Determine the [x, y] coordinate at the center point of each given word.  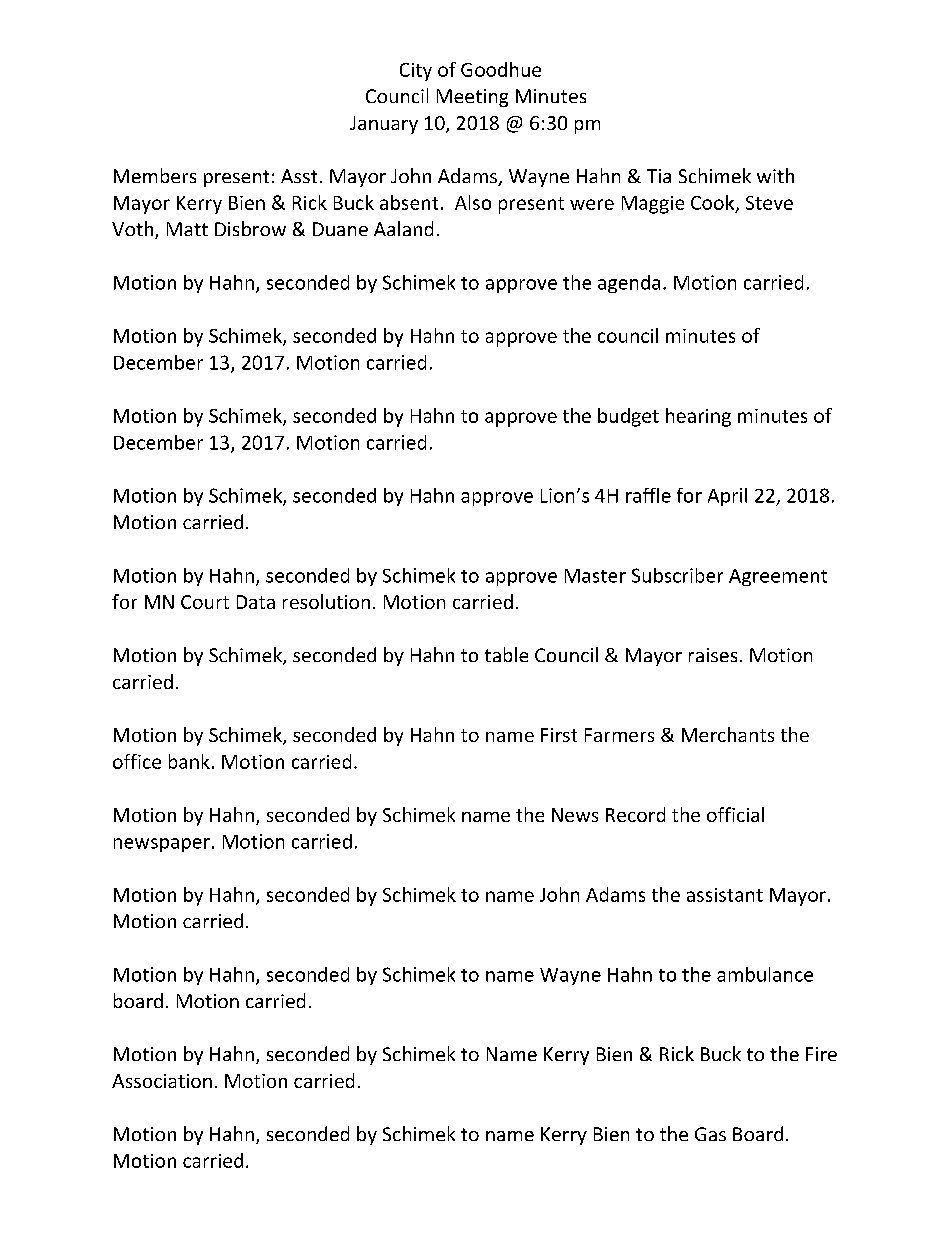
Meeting [472, 98]
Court [205, 602]
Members [155, 175]
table [506, 654]
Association [162, 1081]
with [775, 175]
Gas [710, 1134]
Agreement [778, 577]
